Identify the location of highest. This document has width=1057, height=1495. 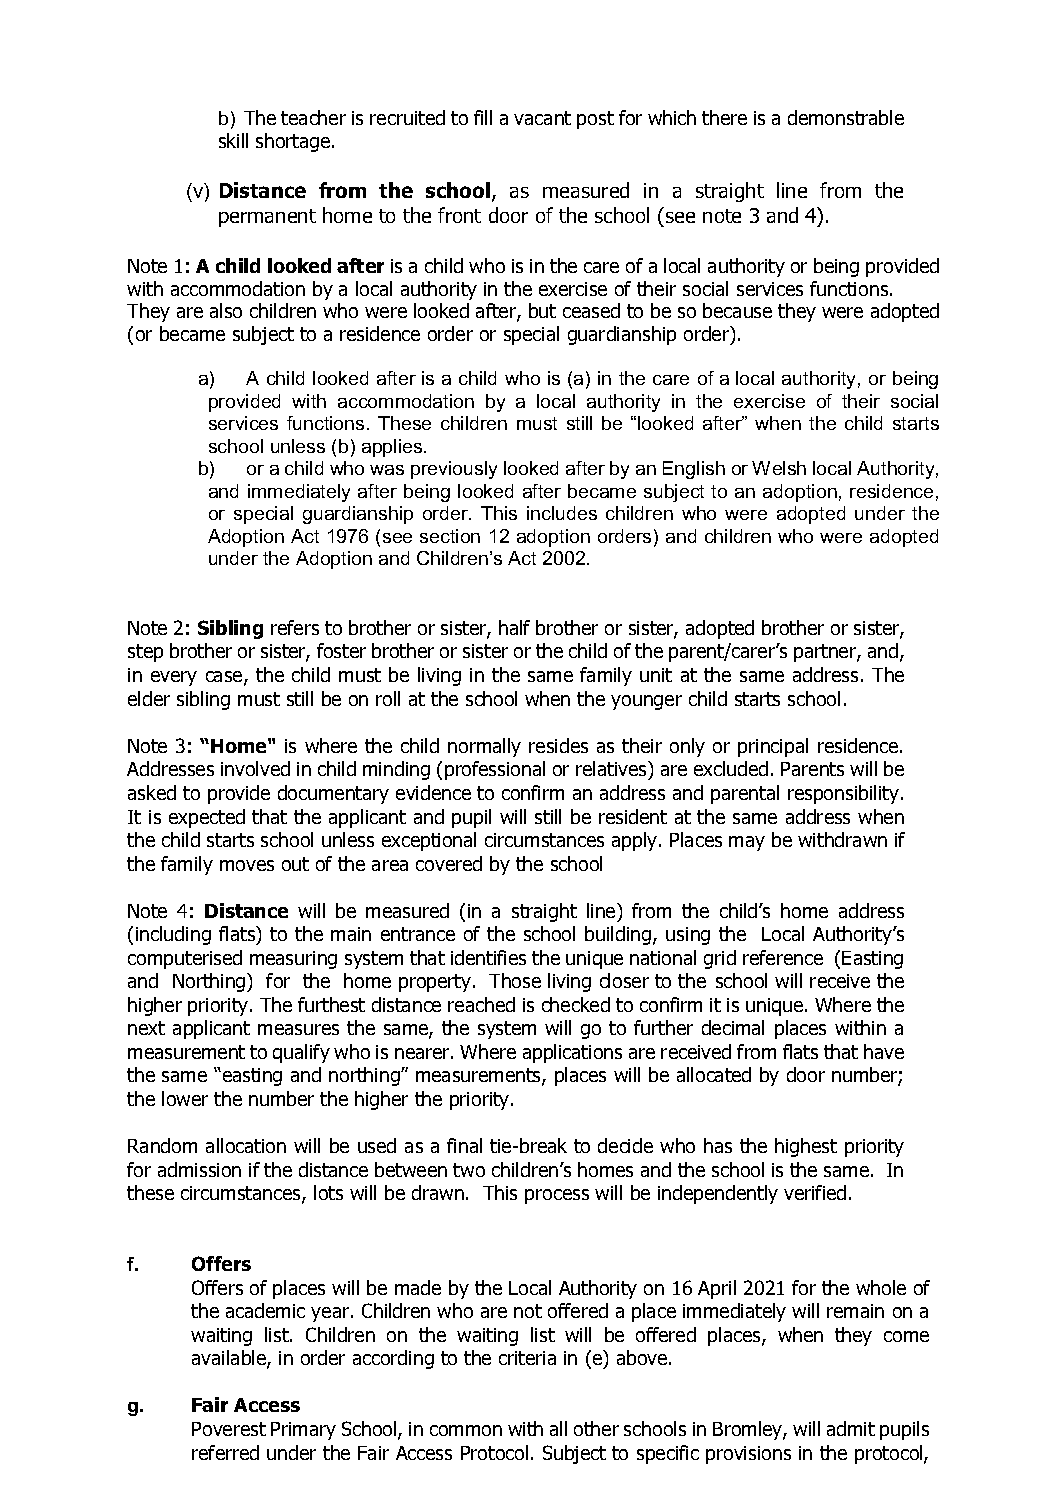
(806, 1147).
